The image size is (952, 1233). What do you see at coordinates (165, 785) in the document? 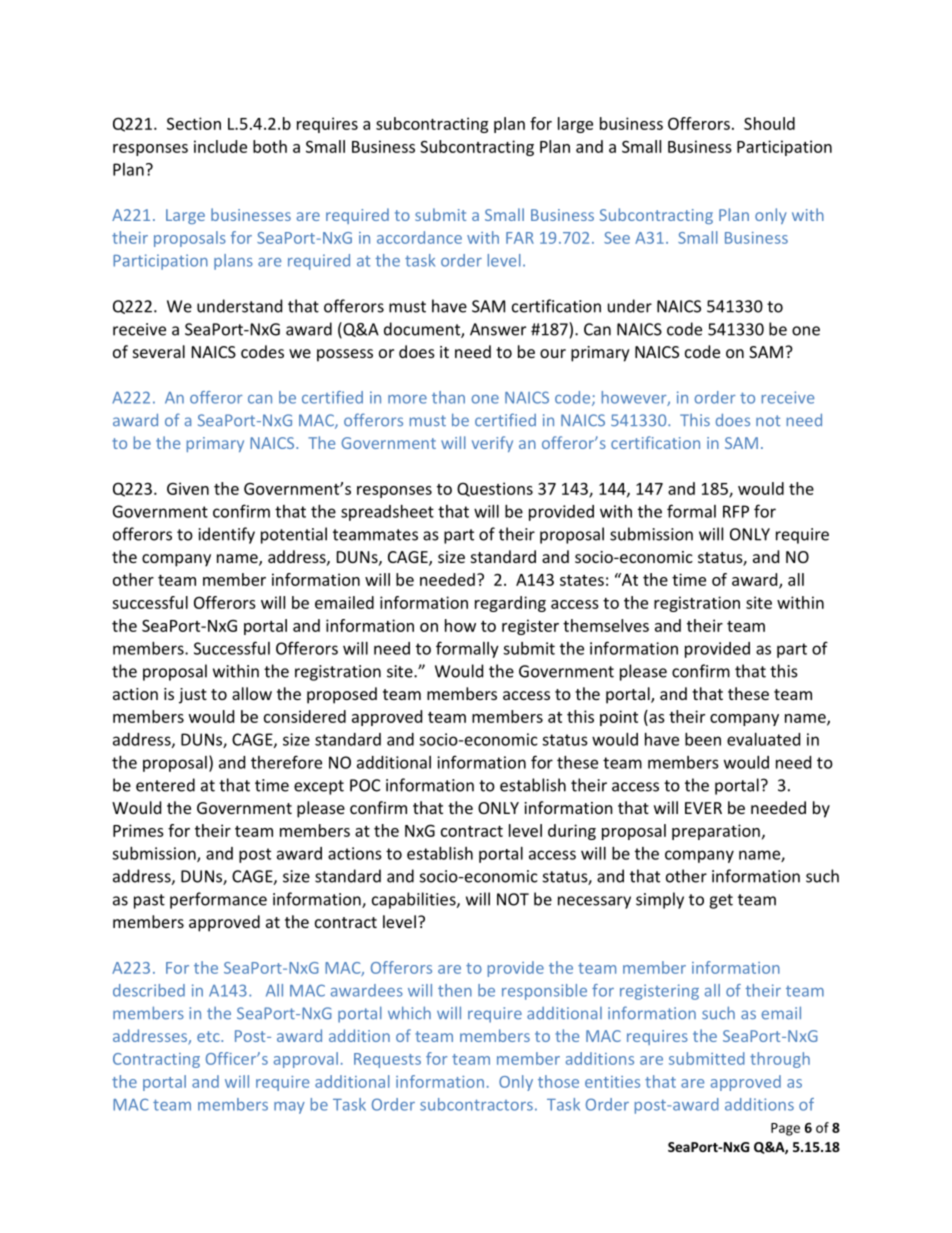
I see `entered` at bounding box center [165, 785].
